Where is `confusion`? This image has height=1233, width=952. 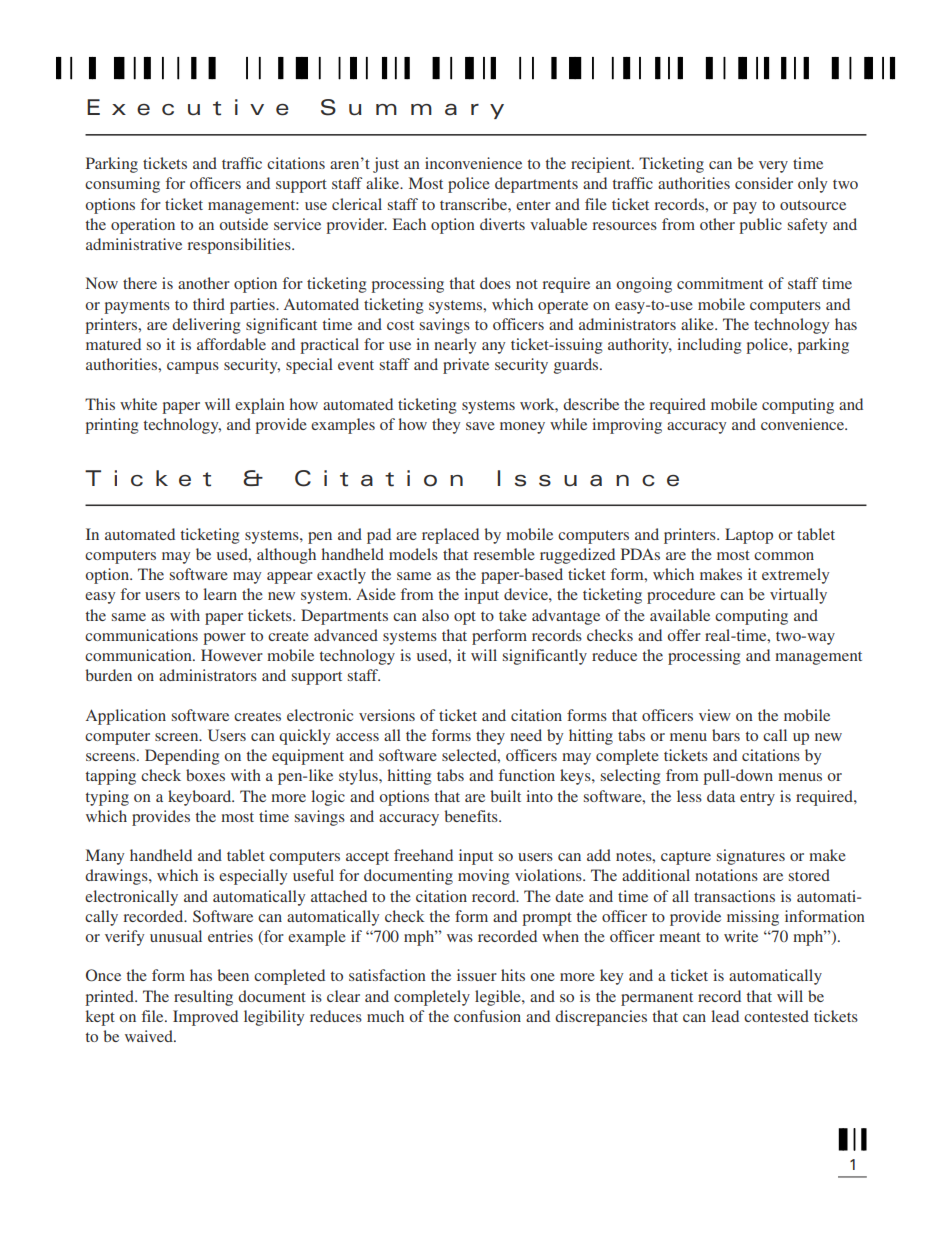
confusion is located at coordinates (487, 1016).
